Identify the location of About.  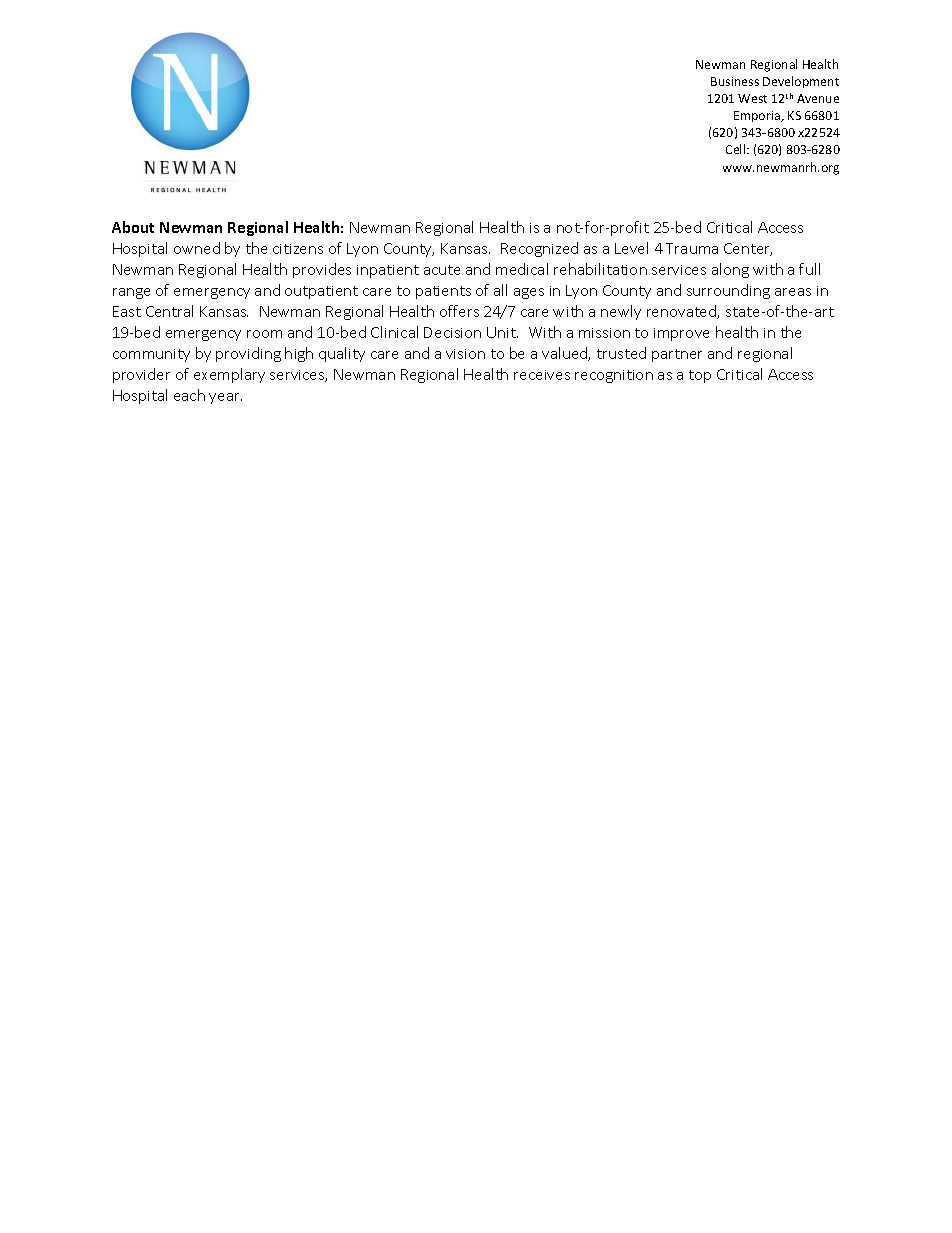
(133, 227).
